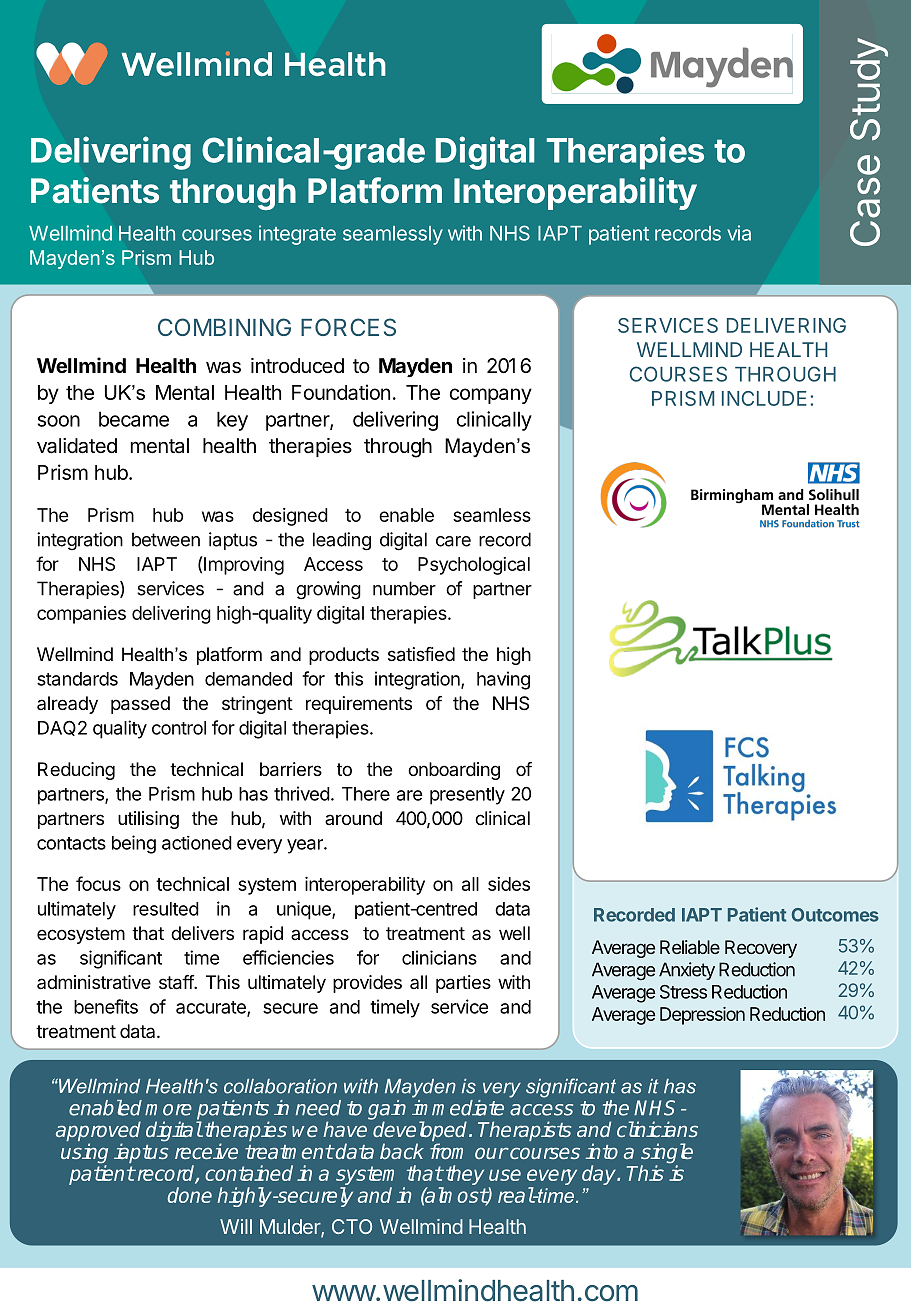  What do you see at coordinates (503, 680) in the image?
I see `having` at bounding box center [503, 680].
